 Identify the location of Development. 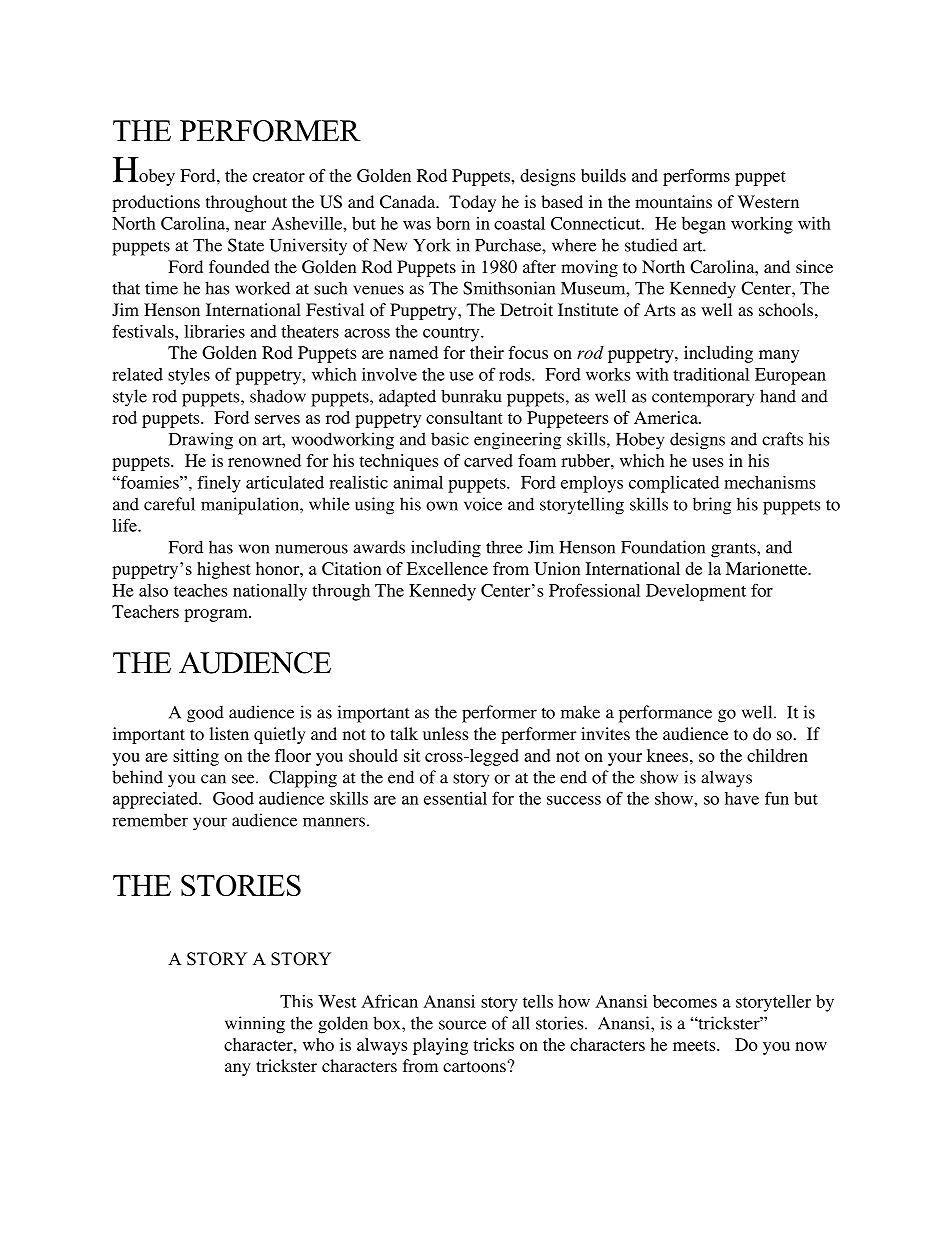
(696, 592).
